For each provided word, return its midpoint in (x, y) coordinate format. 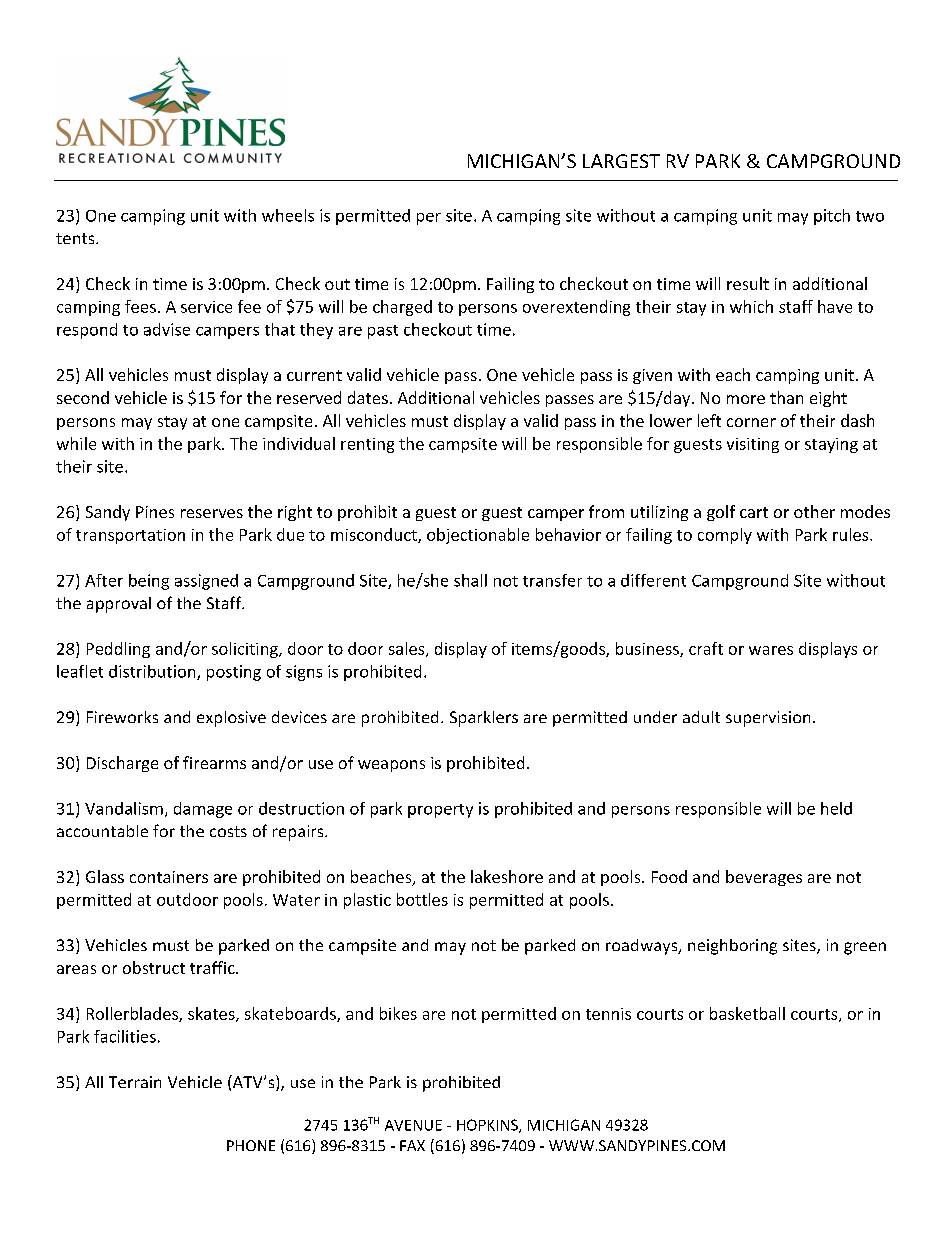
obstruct (154, 967)
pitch (832, 217)
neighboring (732, 947)
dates (368, 397)
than (786, 397)
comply (725, 536)
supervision (768, 719)
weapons (391, 766)
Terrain (135, 1082)
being (149, 582)
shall (470, 580)
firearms (214, 762)
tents (76, 238)
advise (167, 329)
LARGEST (621, 161)
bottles (422, 899)
